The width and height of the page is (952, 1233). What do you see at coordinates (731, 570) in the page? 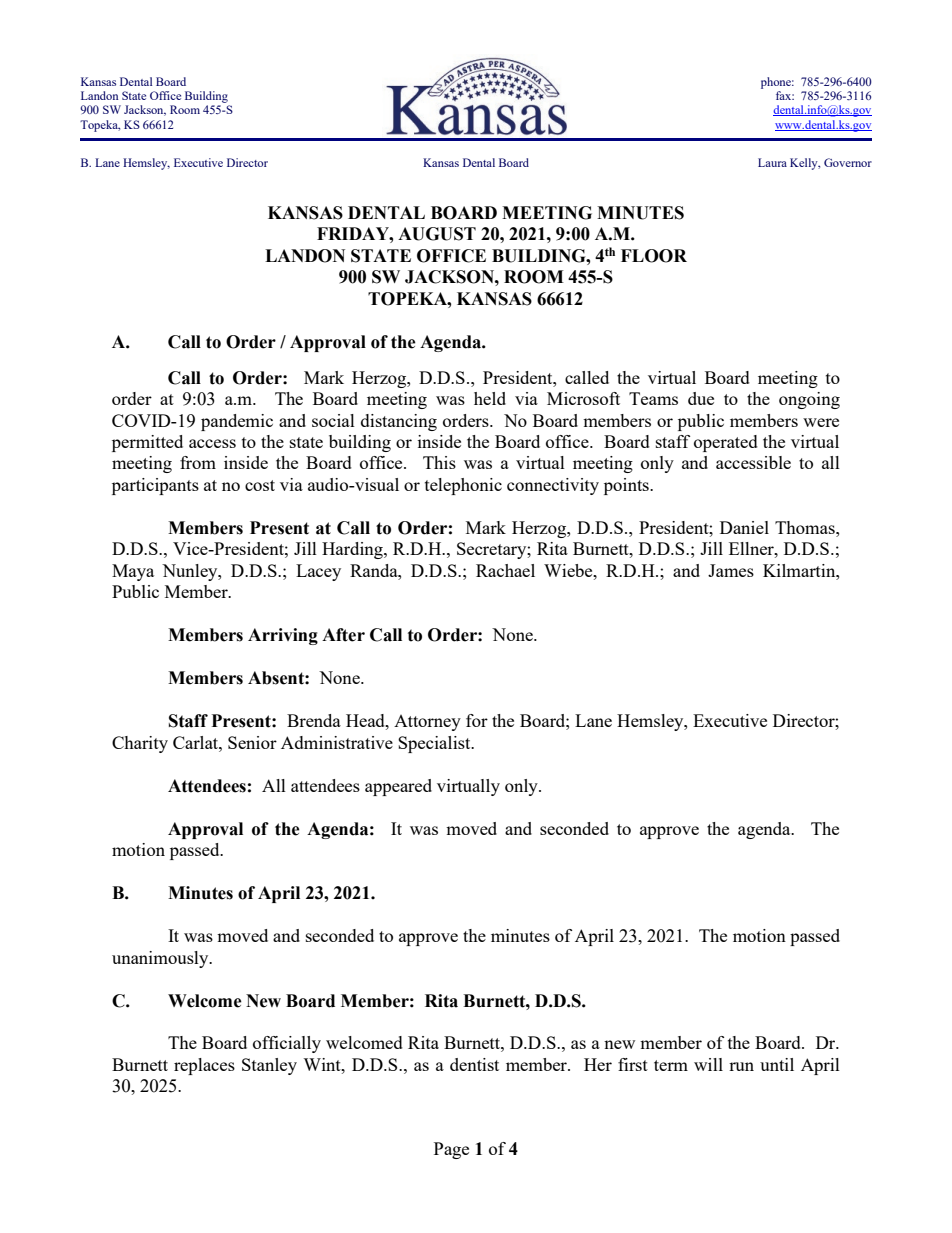
I see `James` at bounding box center [731, 570].
